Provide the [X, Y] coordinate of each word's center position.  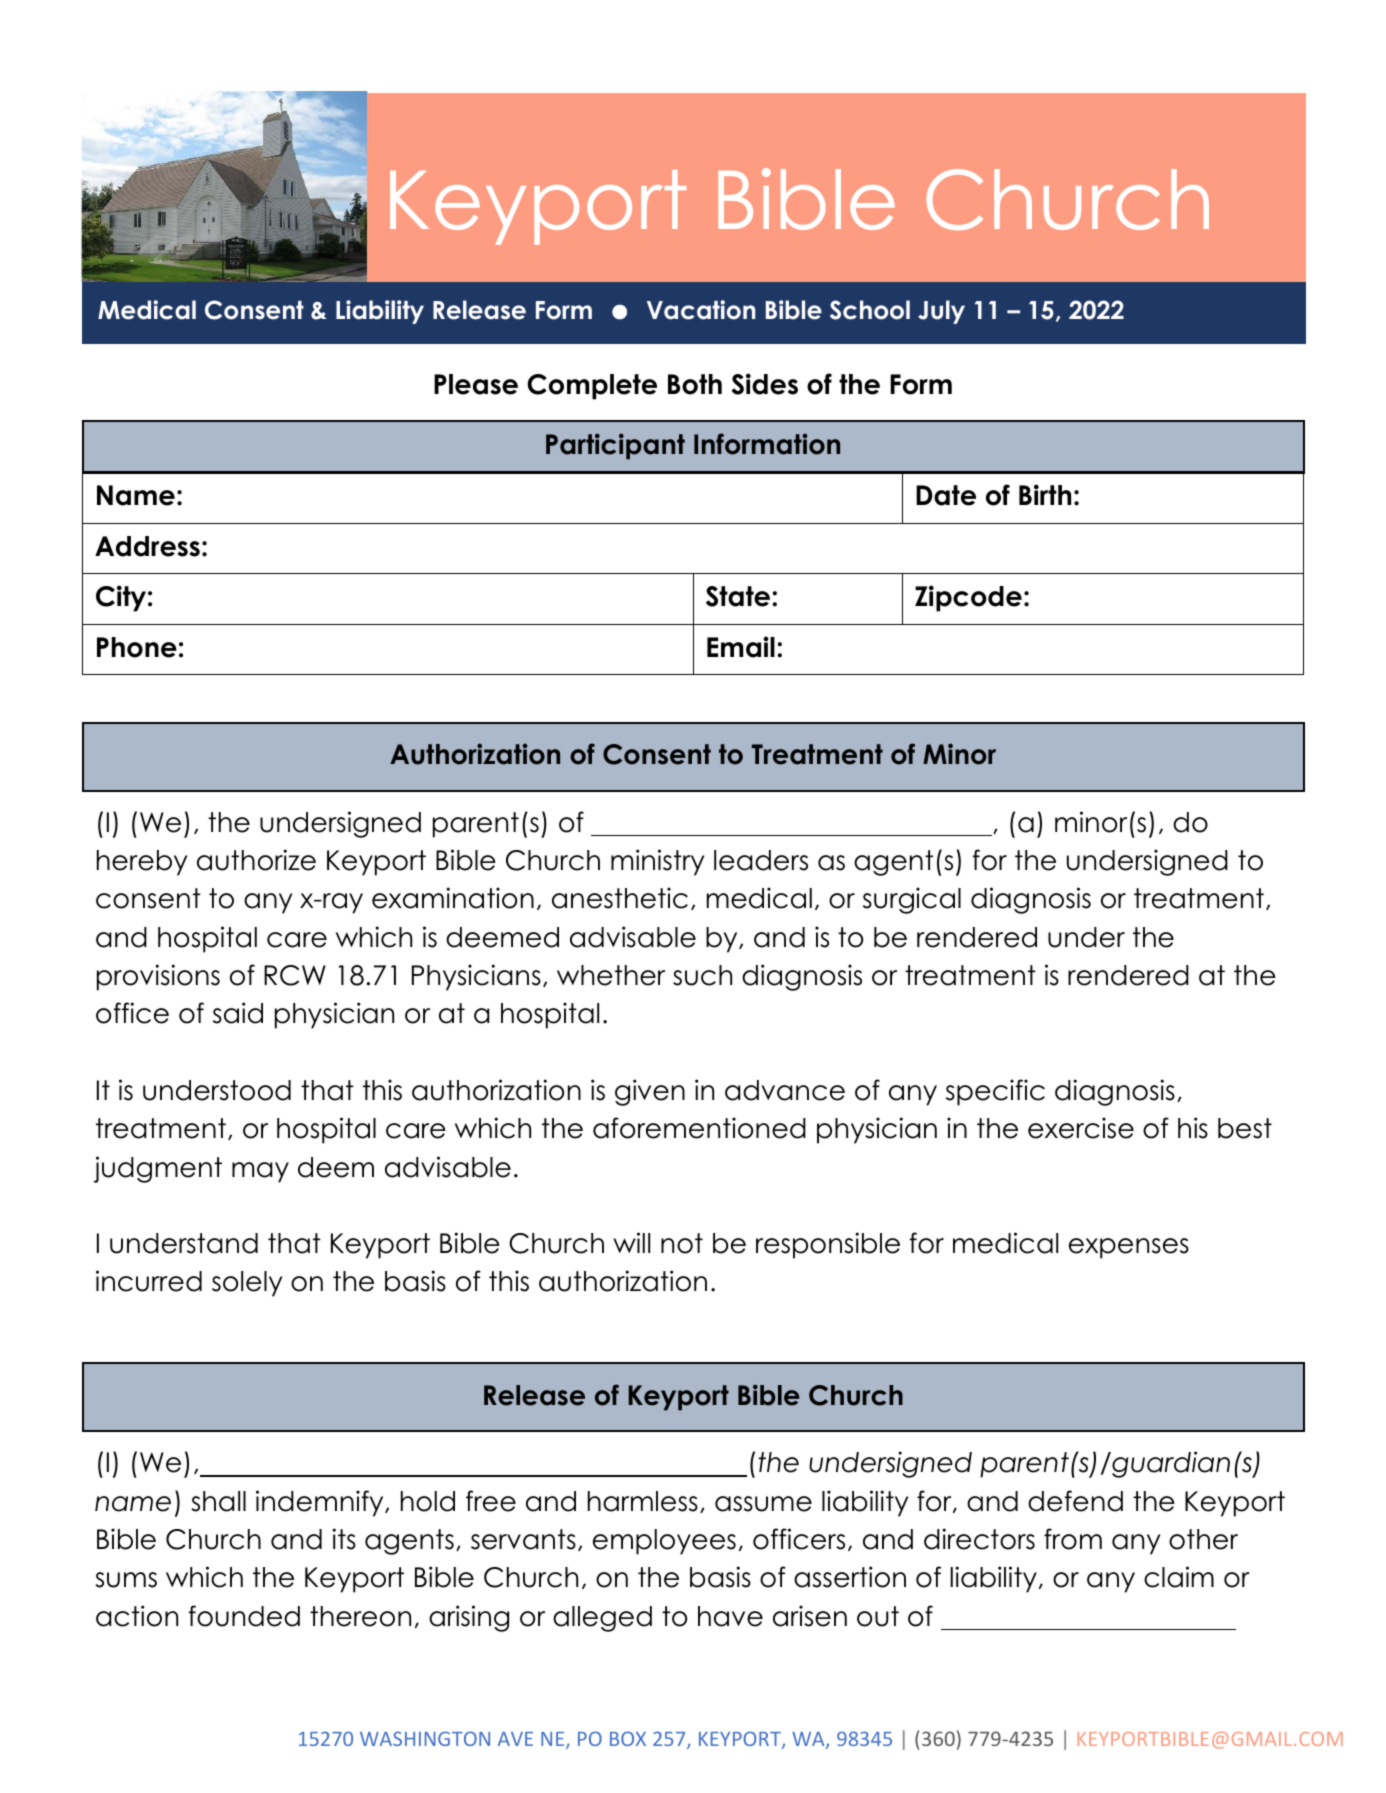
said [238, 1013]
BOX [628, 1738]
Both [695, 384]
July [941, 312]
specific [995, 1092]
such [702, 975]
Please [476, 384]
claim [1179, 1577]
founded [244, 1616]
